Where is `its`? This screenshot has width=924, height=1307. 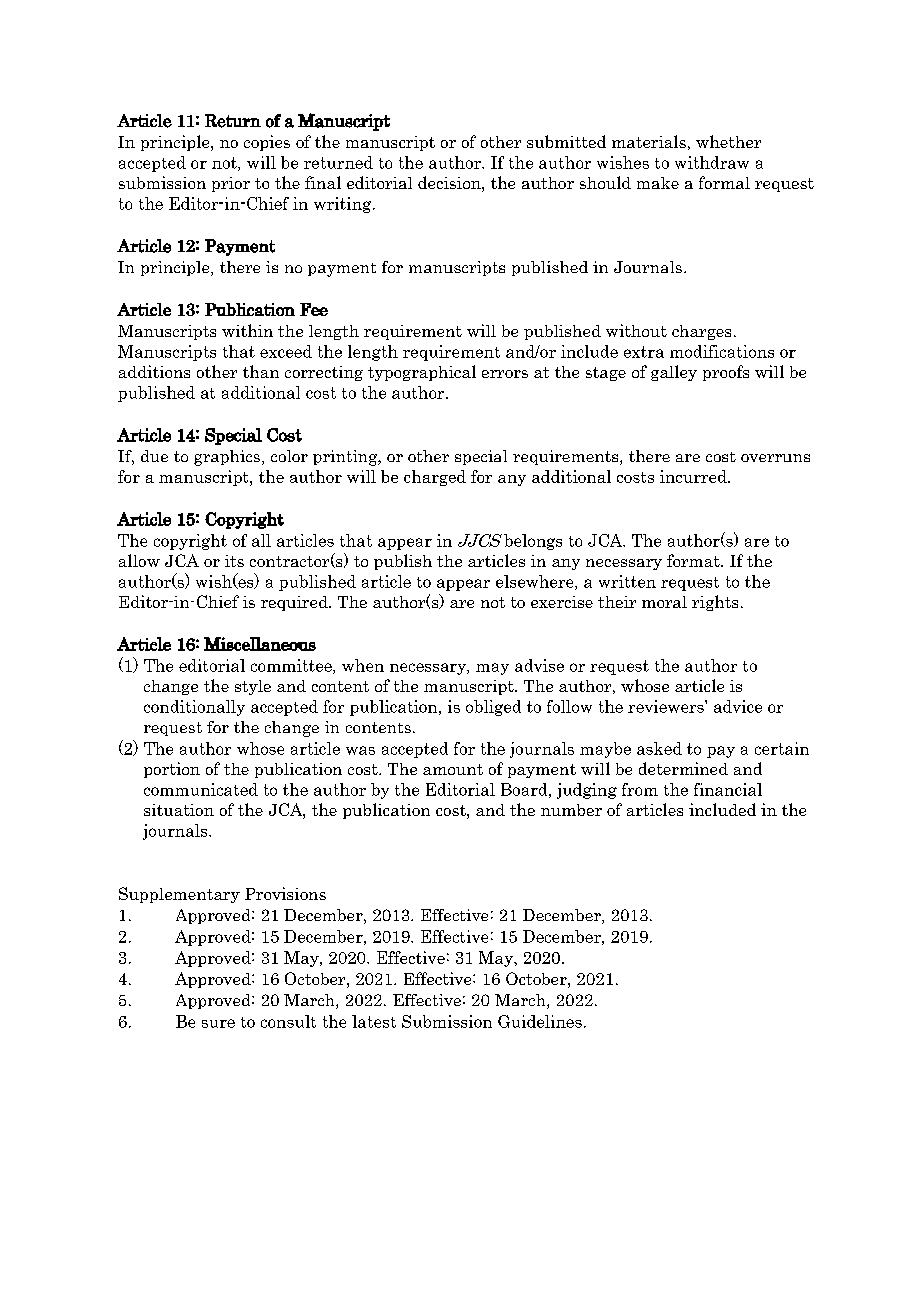
its is located at coordinates (234, 561).
